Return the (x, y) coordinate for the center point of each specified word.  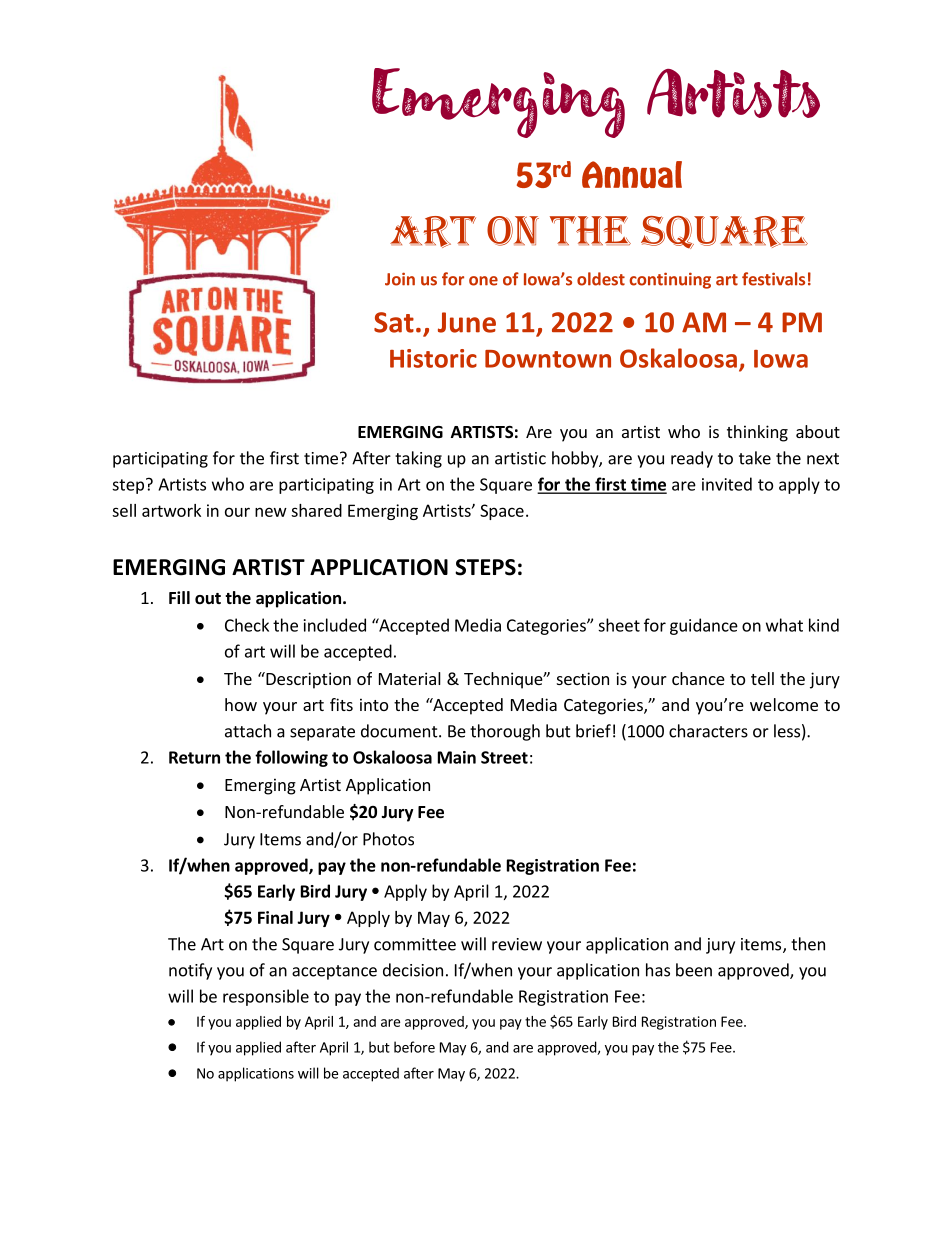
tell (762, 678)
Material (410, 678)
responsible (266, 997)
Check (247, 625)
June (467, 322)
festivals (773, 279)
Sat (394, 322)
